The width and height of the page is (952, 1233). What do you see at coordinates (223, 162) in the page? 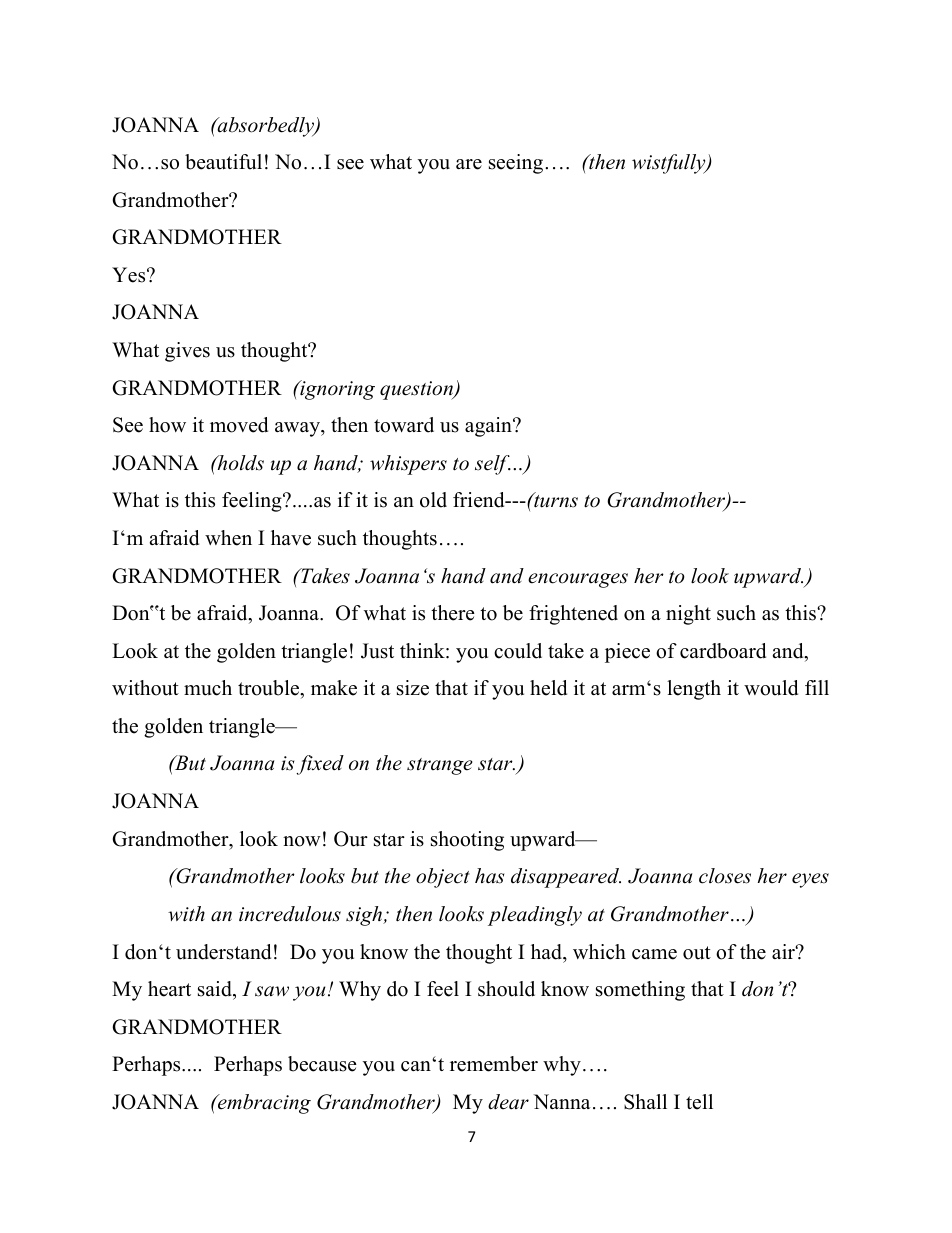
I see `beautiful` at bounding box center [223, 162].
